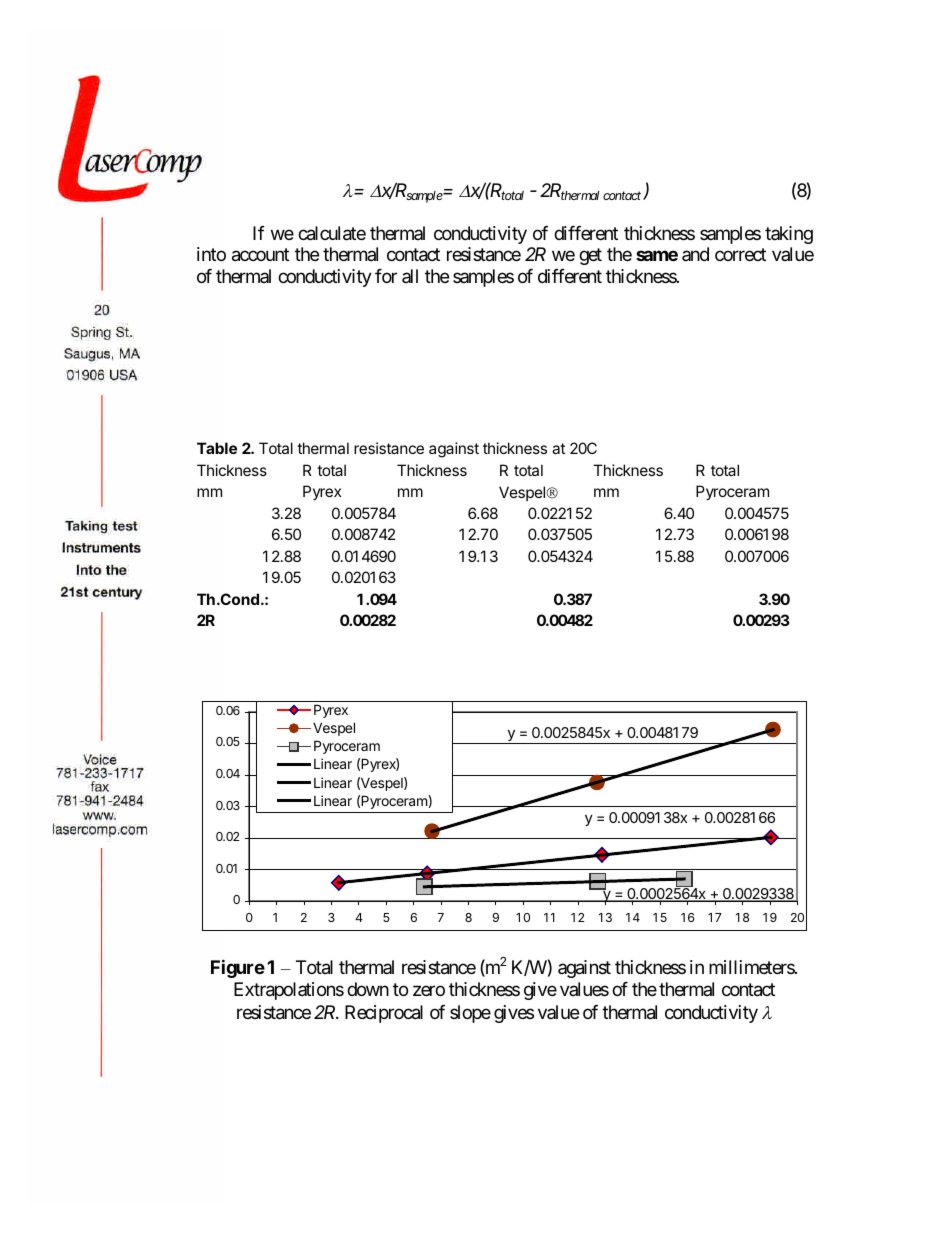  What do you see at coordinates (590, 257) in the document?
I see `get` at bounding box center [590, 257].
